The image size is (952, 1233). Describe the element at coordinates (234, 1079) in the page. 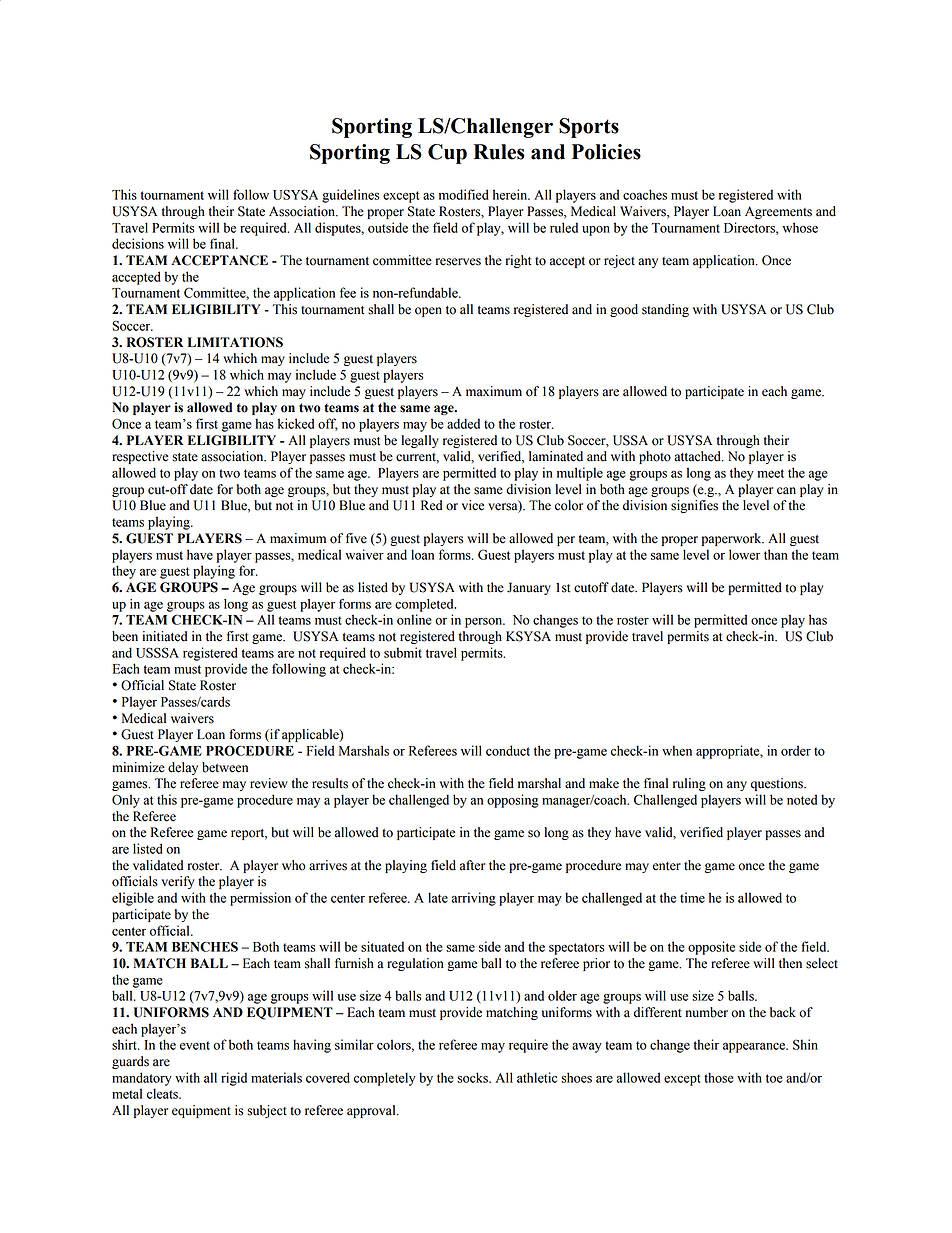

I see `rigid` at that location.
